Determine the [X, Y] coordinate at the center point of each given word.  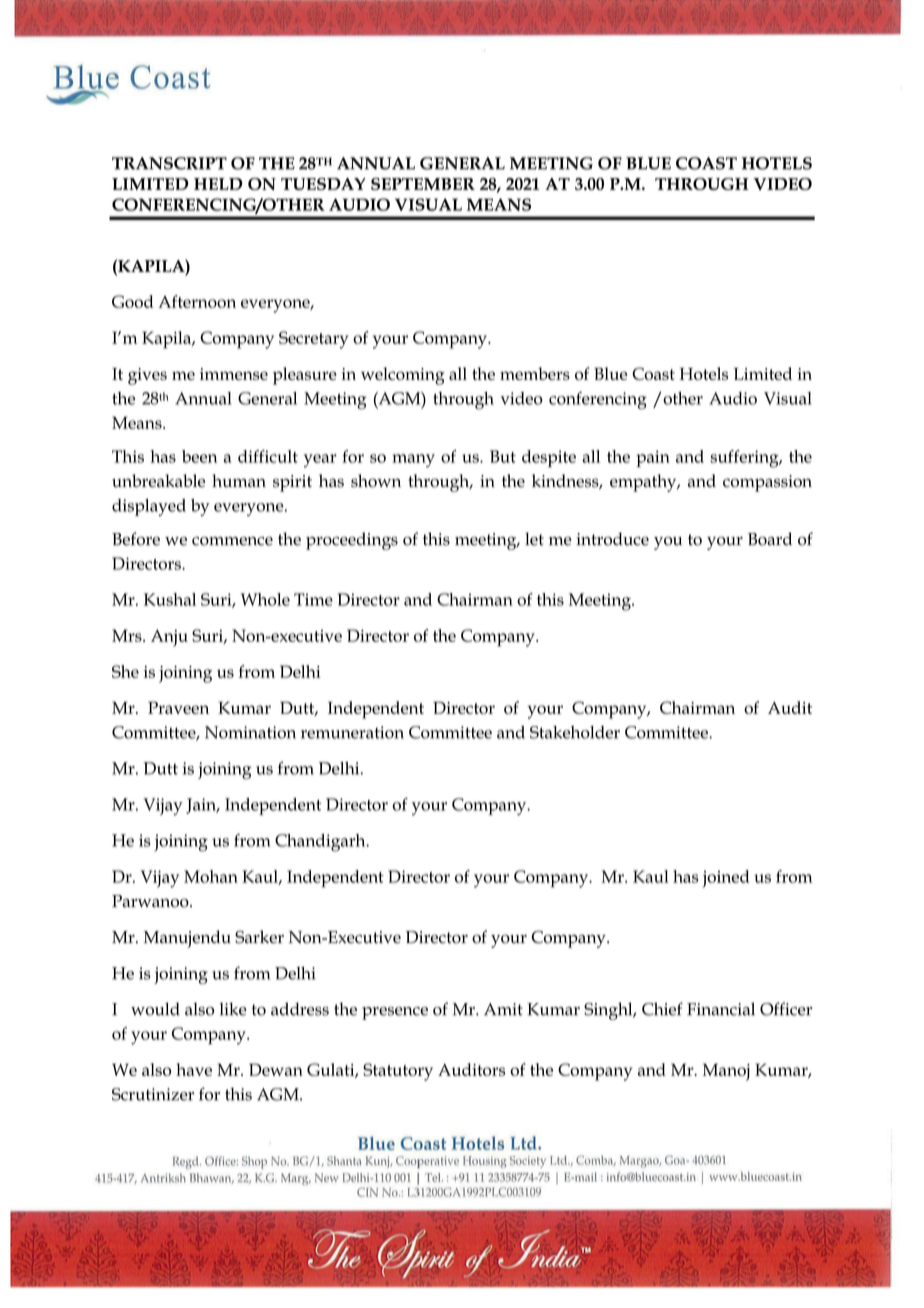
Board [770, 539]
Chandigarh [321, 843]
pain [653, 458]
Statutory [398, 1072]
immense [234, 374]
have [194, 1069]
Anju [169, 638]
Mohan [211, 876]
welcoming [403, 376]
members [535, 373]
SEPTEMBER [423, 184]
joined [726, 879]
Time [313, 599]
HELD [218, 184]
